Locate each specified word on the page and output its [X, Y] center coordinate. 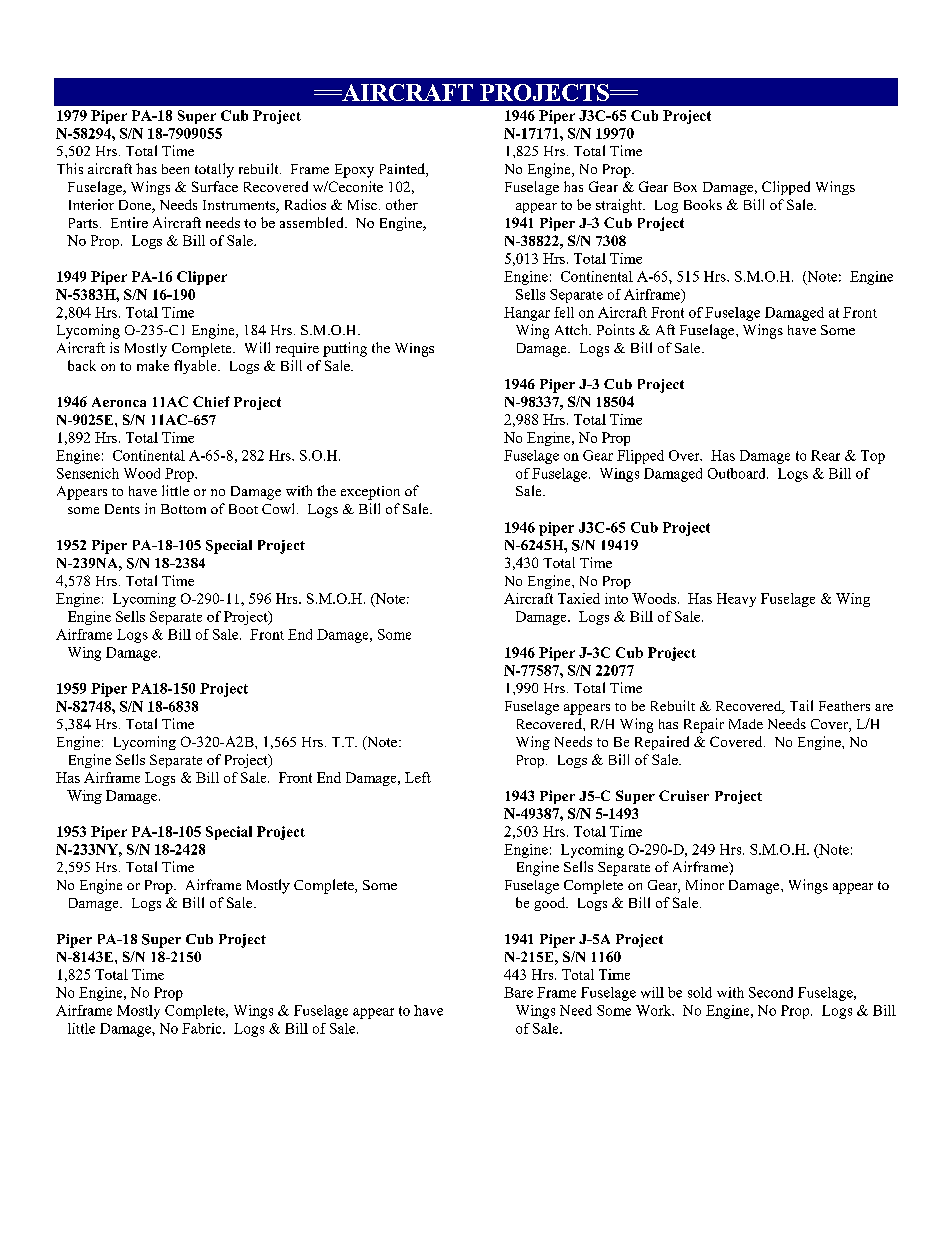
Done [136, 206]
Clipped [786, 188]
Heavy [736, 600]
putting [345, 349]
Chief [211, 401]
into [616, 598]
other [402, 204]
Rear [825, 455]
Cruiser [684, 795]
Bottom [183, 509]
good [550, 904]
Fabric [203, 1028]
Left [418, 777]
